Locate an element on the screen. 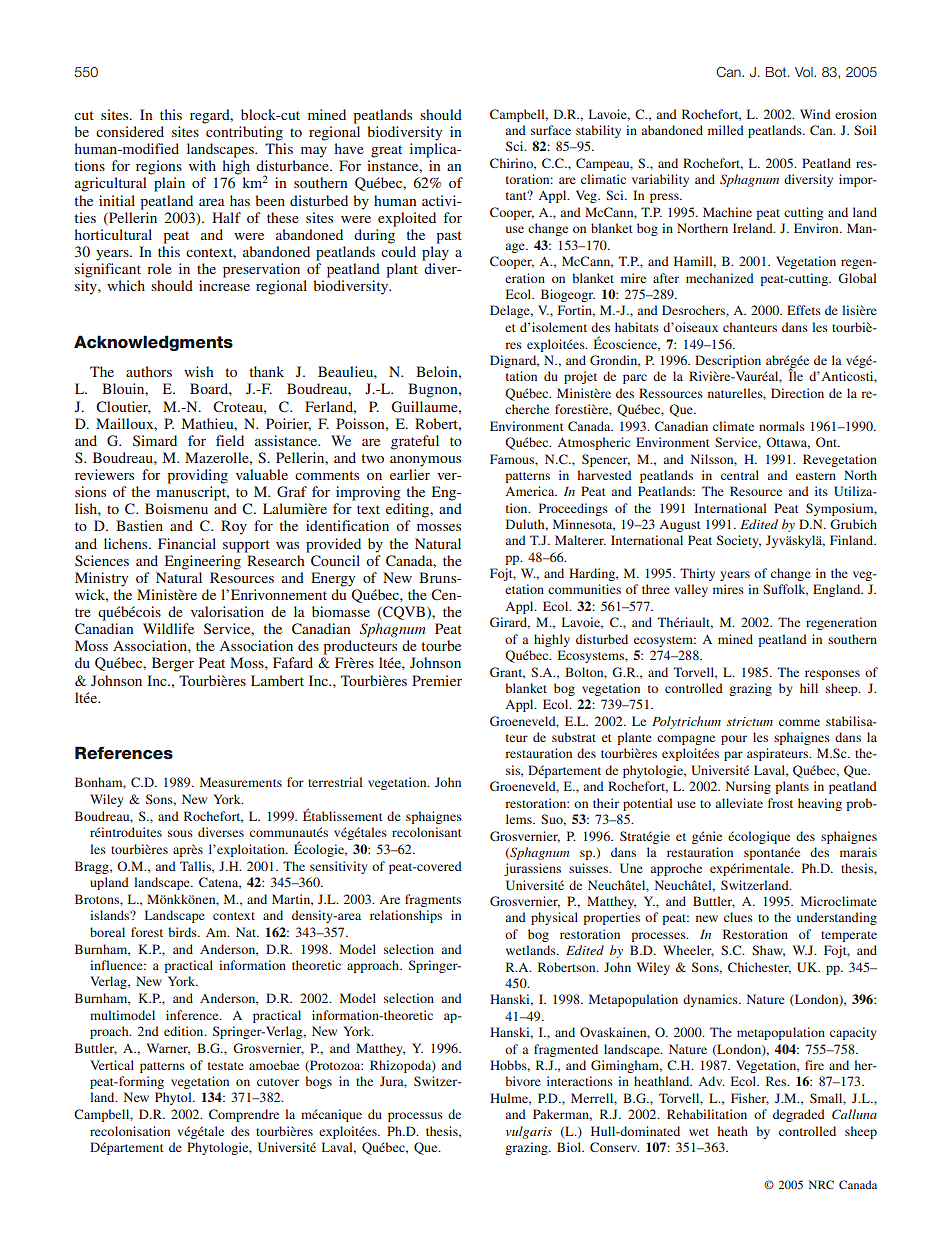  contributing is located at coordinates (244, 133).
